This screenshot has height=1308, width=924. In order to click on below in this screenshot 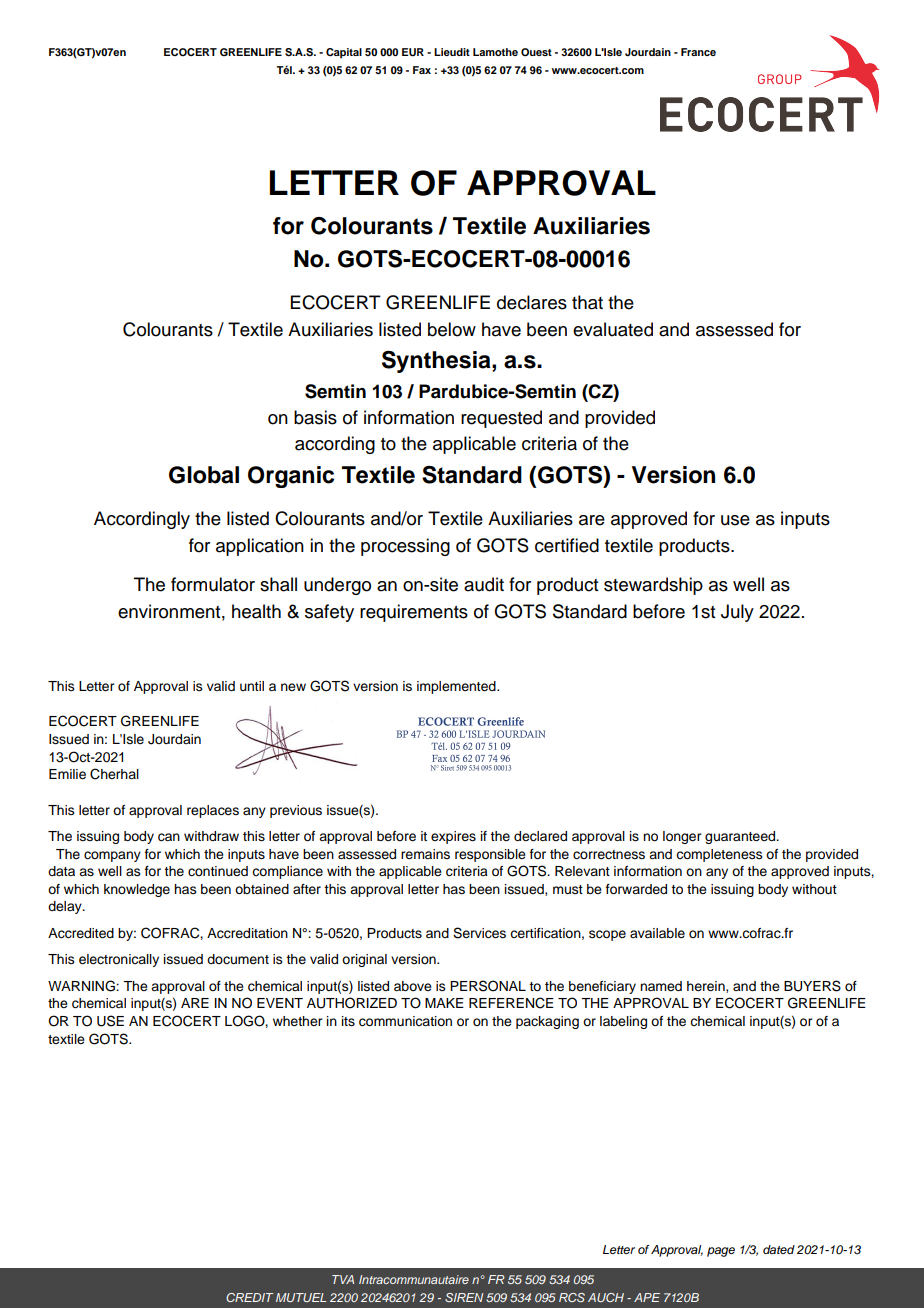, I will do `click(452, 329)`.
